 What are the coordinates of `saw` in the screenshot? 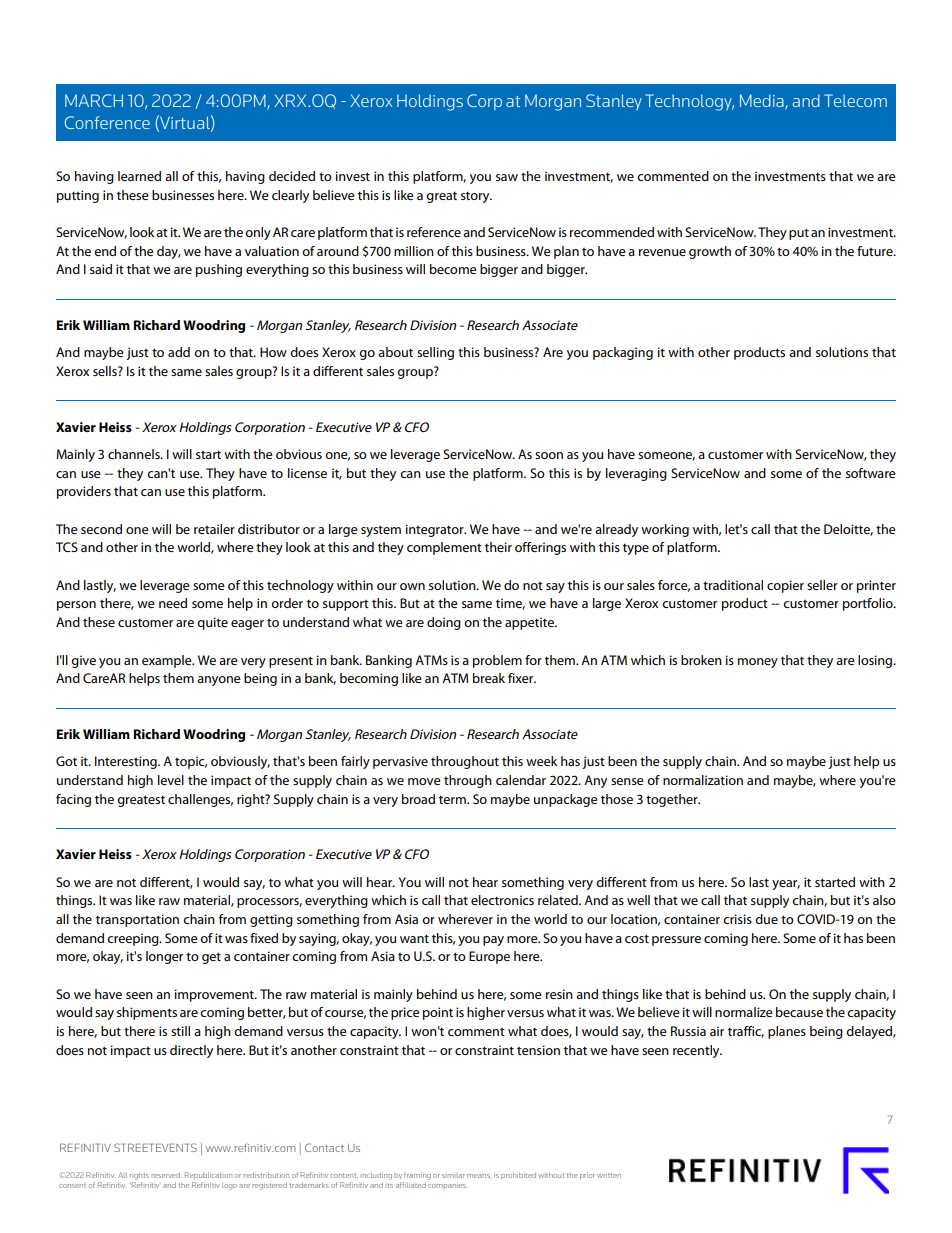 It's located at (507, 177).
